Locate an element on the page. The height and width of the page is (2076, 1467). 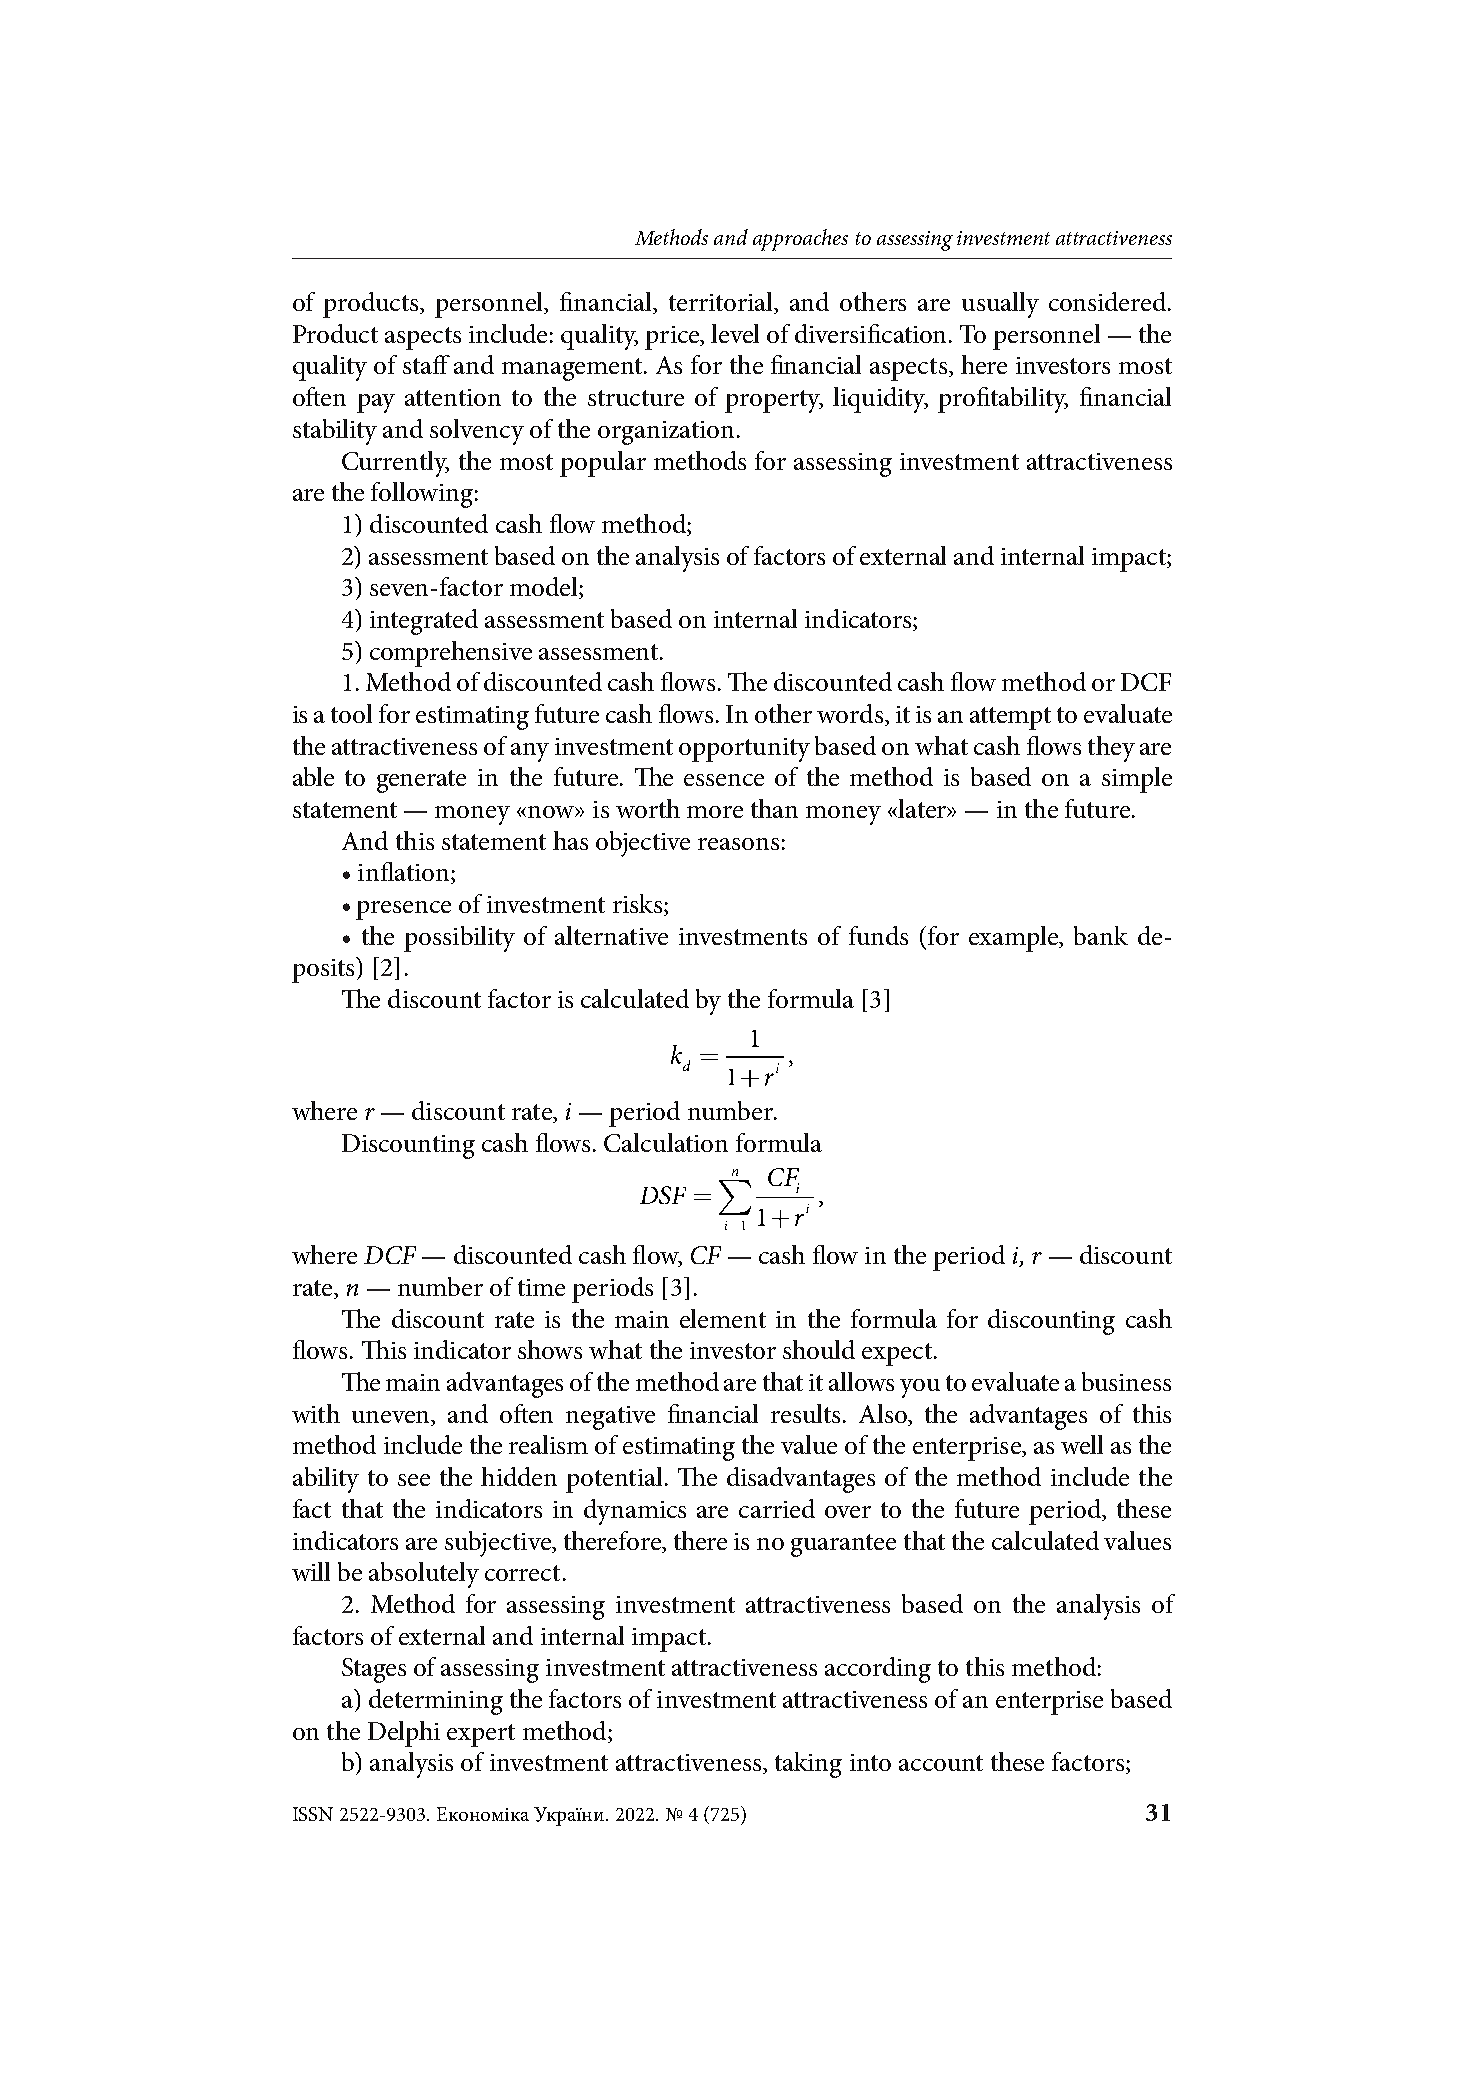
Delphi is located at coordinates (404, 1734).
